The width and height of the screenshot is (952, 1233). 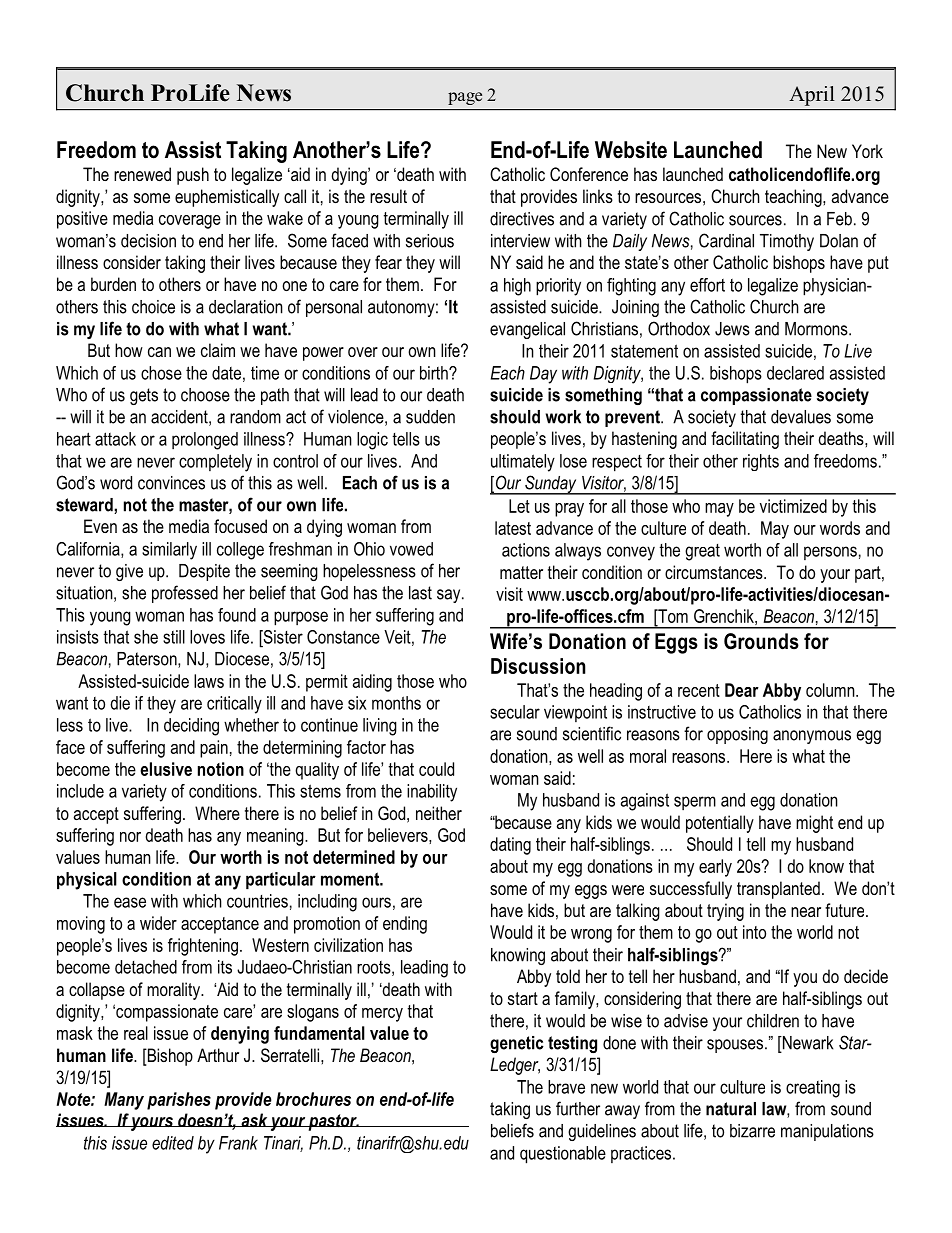 I want to click on renewed, so click(x=142, y=174).
